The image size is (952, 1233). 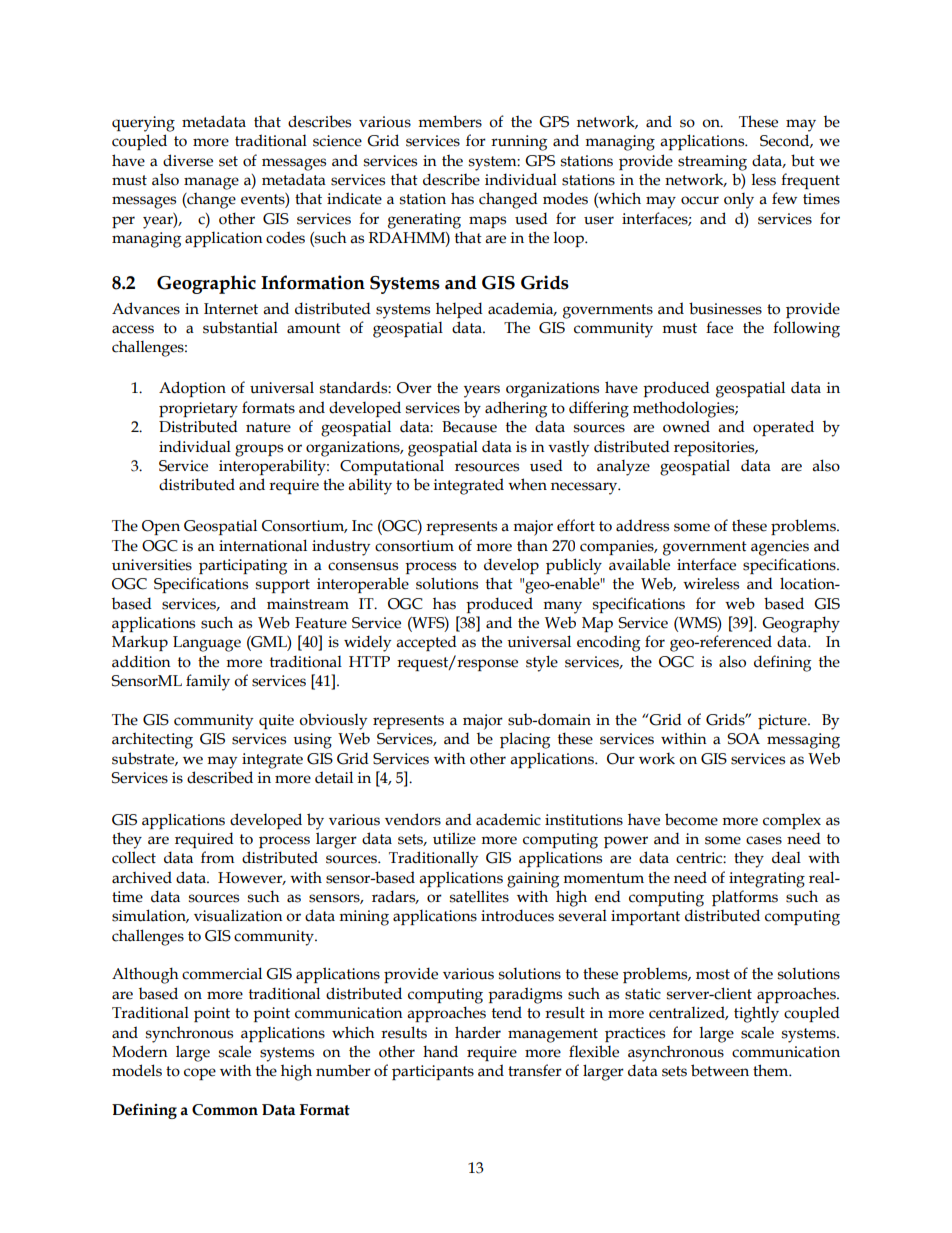 What do you see at coordinates (200, 1074) in the screenshot?
I see `cope` at bounding box center [200, 1074].
